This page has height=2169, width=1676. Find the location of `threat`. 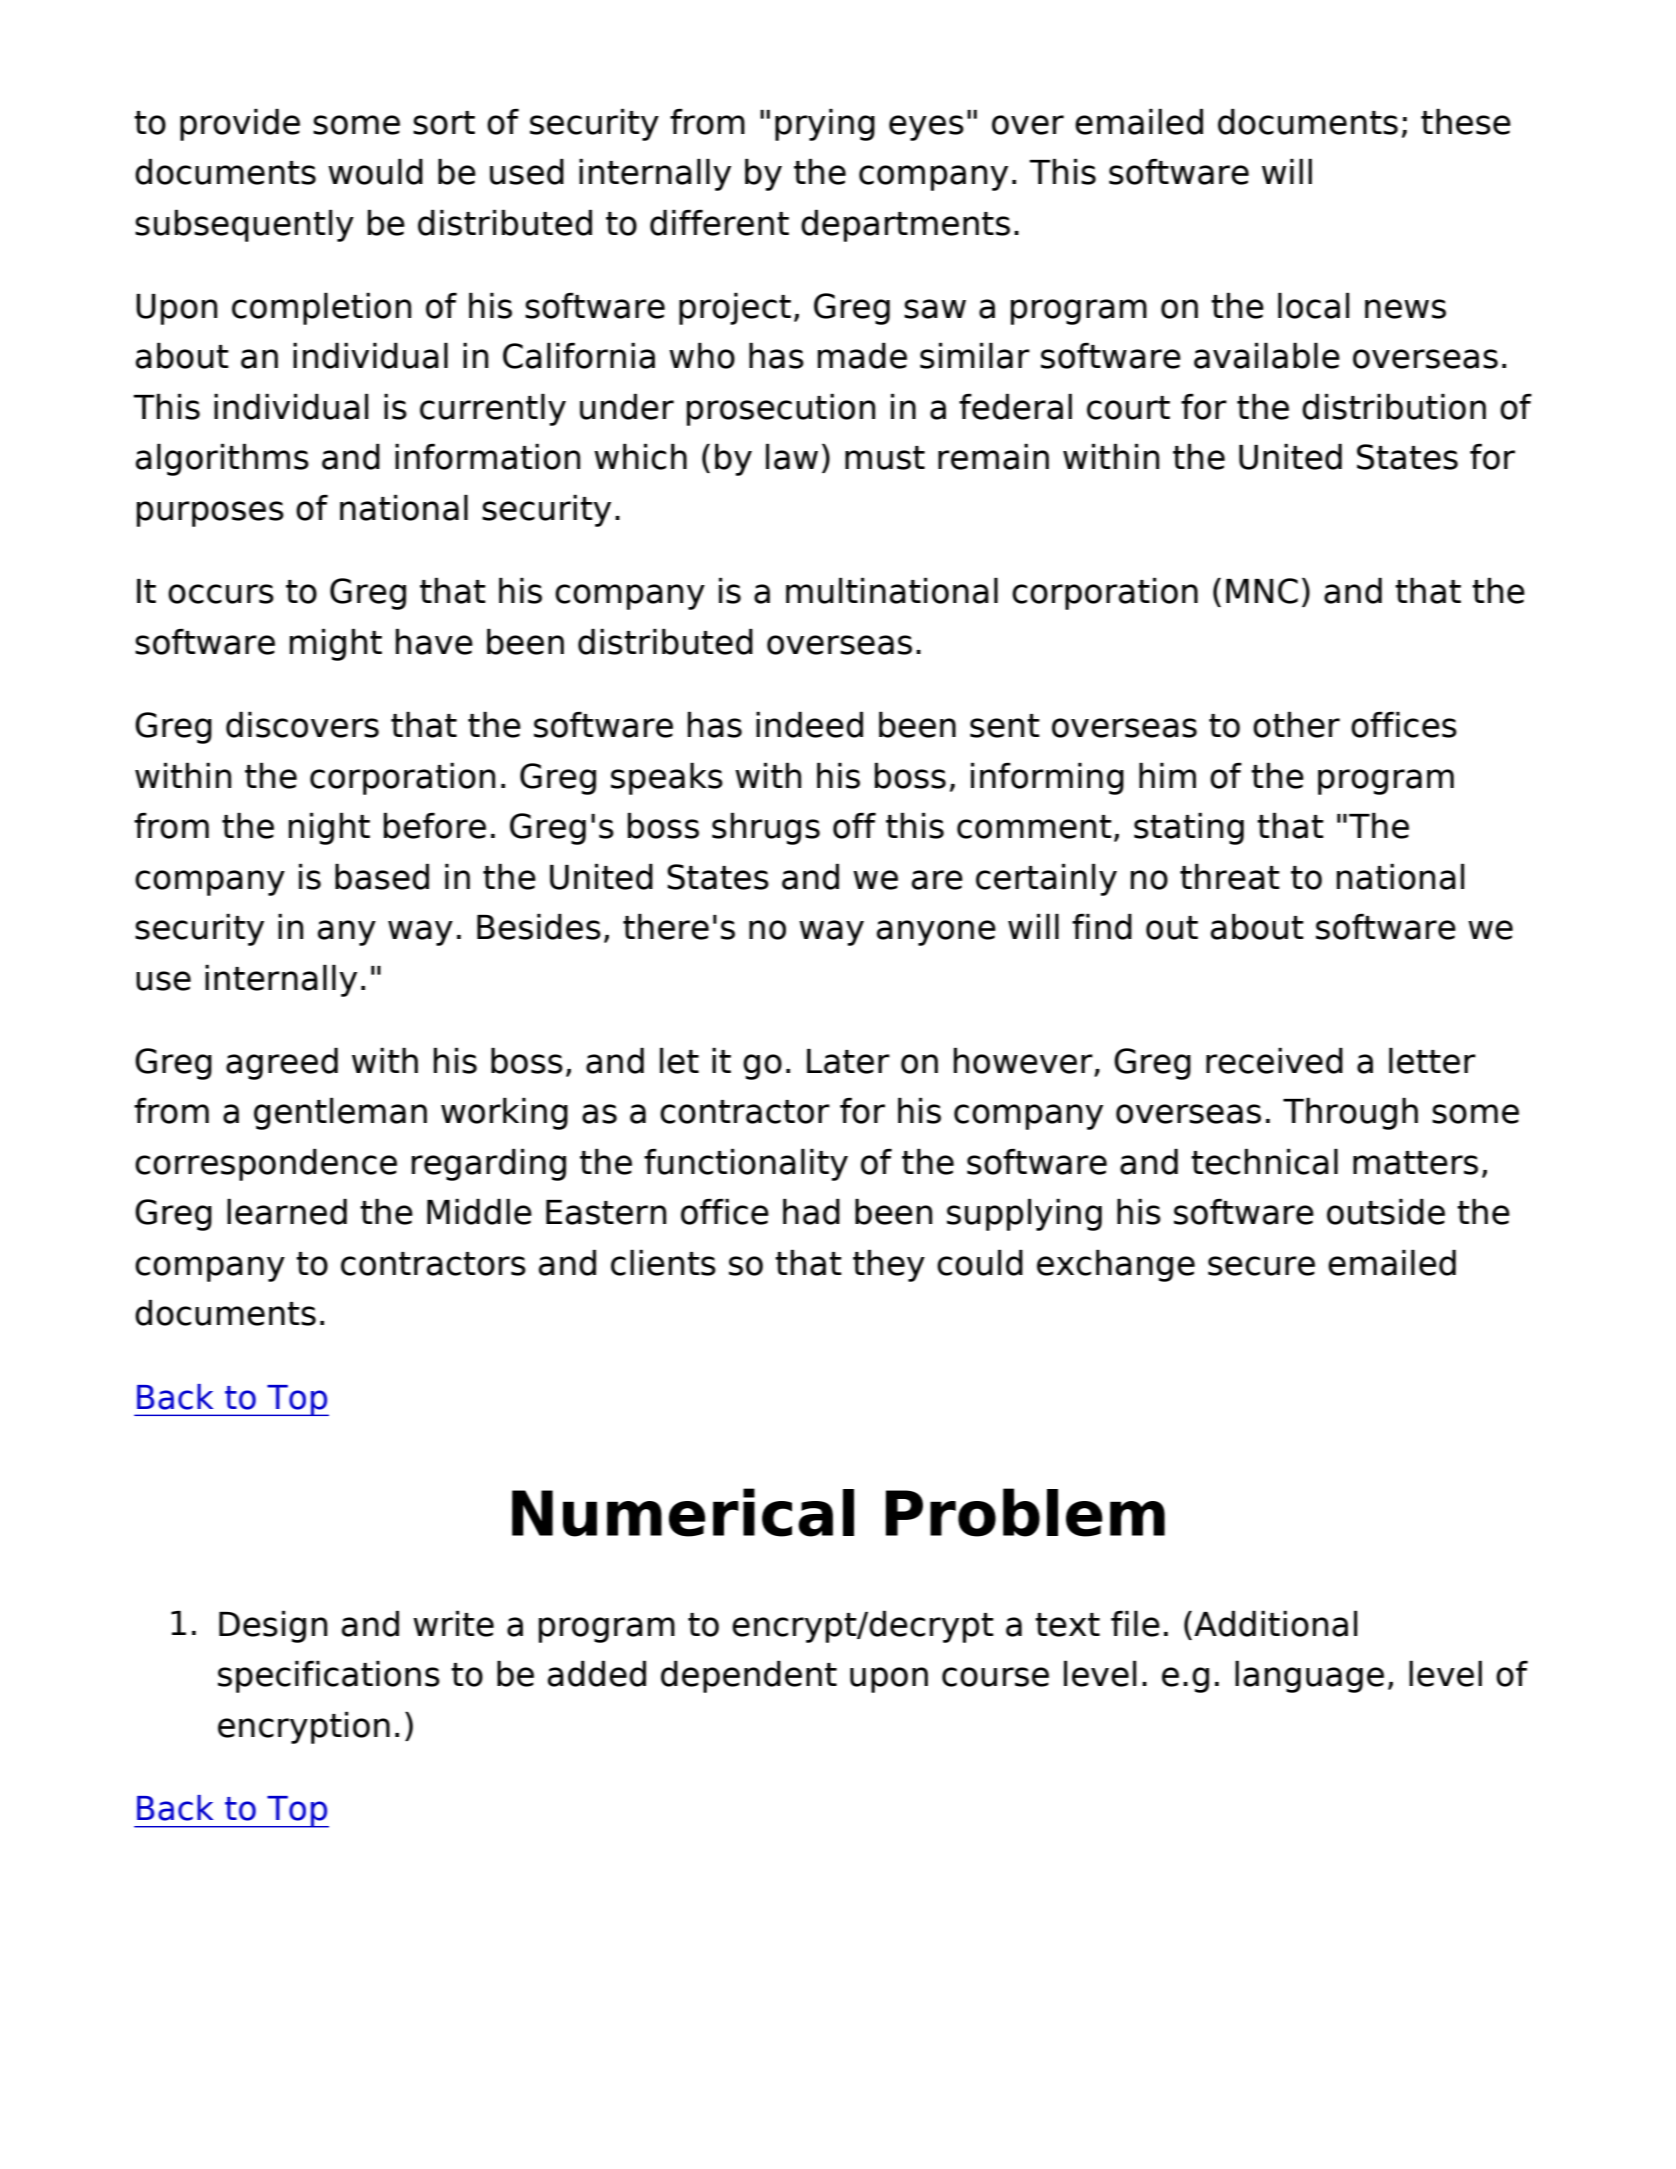

threat is located at coordinates (1230, 877).
